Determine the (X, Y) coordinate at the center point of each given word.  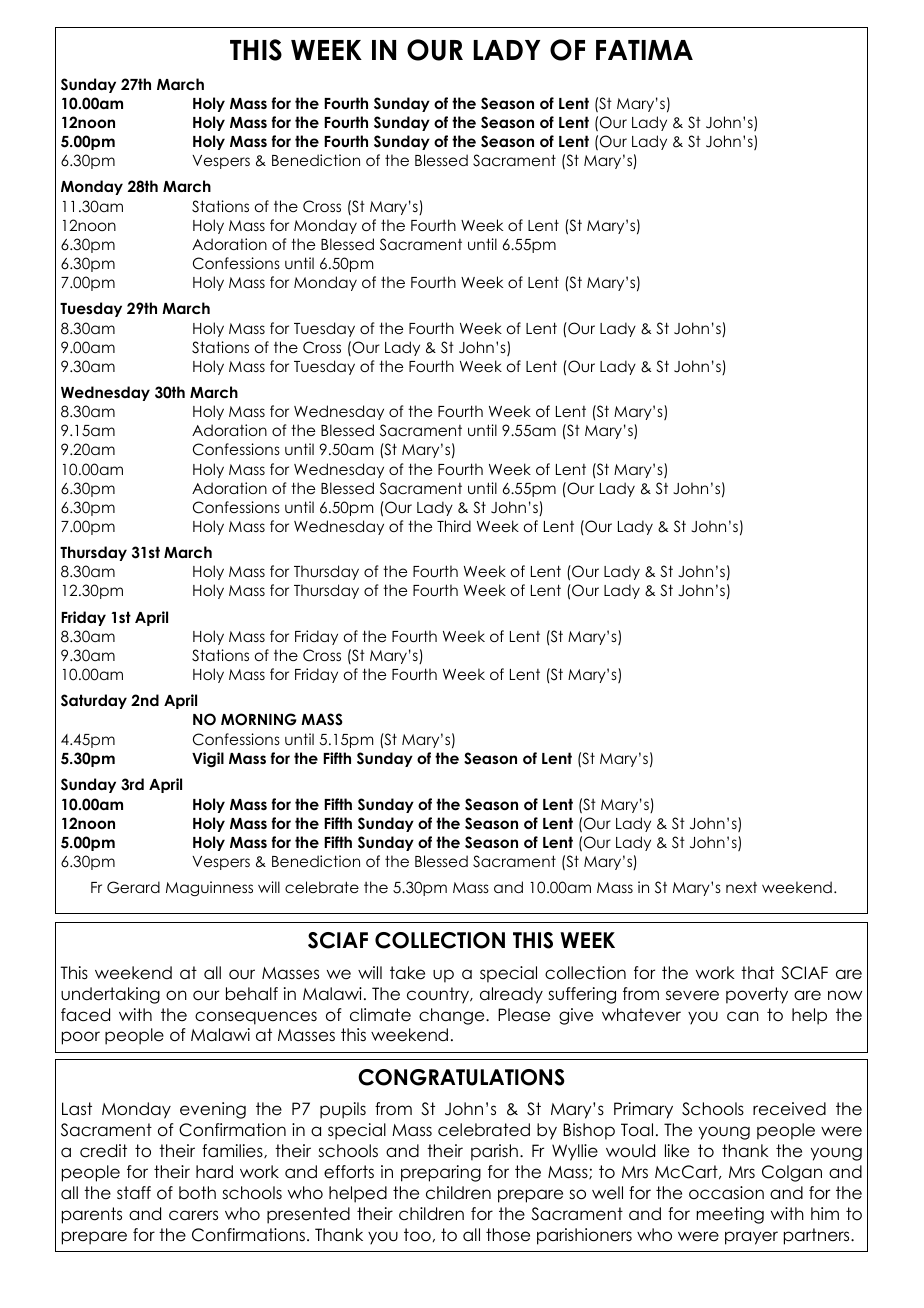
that (757, 973)
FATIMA (644, 50)
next (741, 887)
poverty (757, 995)
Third (454, 526)
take (407, 973)
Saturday (94, 701)
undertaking (110, 995)
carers (193, 1215)
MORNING (259, 719)
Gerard (133, 887)
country (439, 995)
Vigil (208, 760)
